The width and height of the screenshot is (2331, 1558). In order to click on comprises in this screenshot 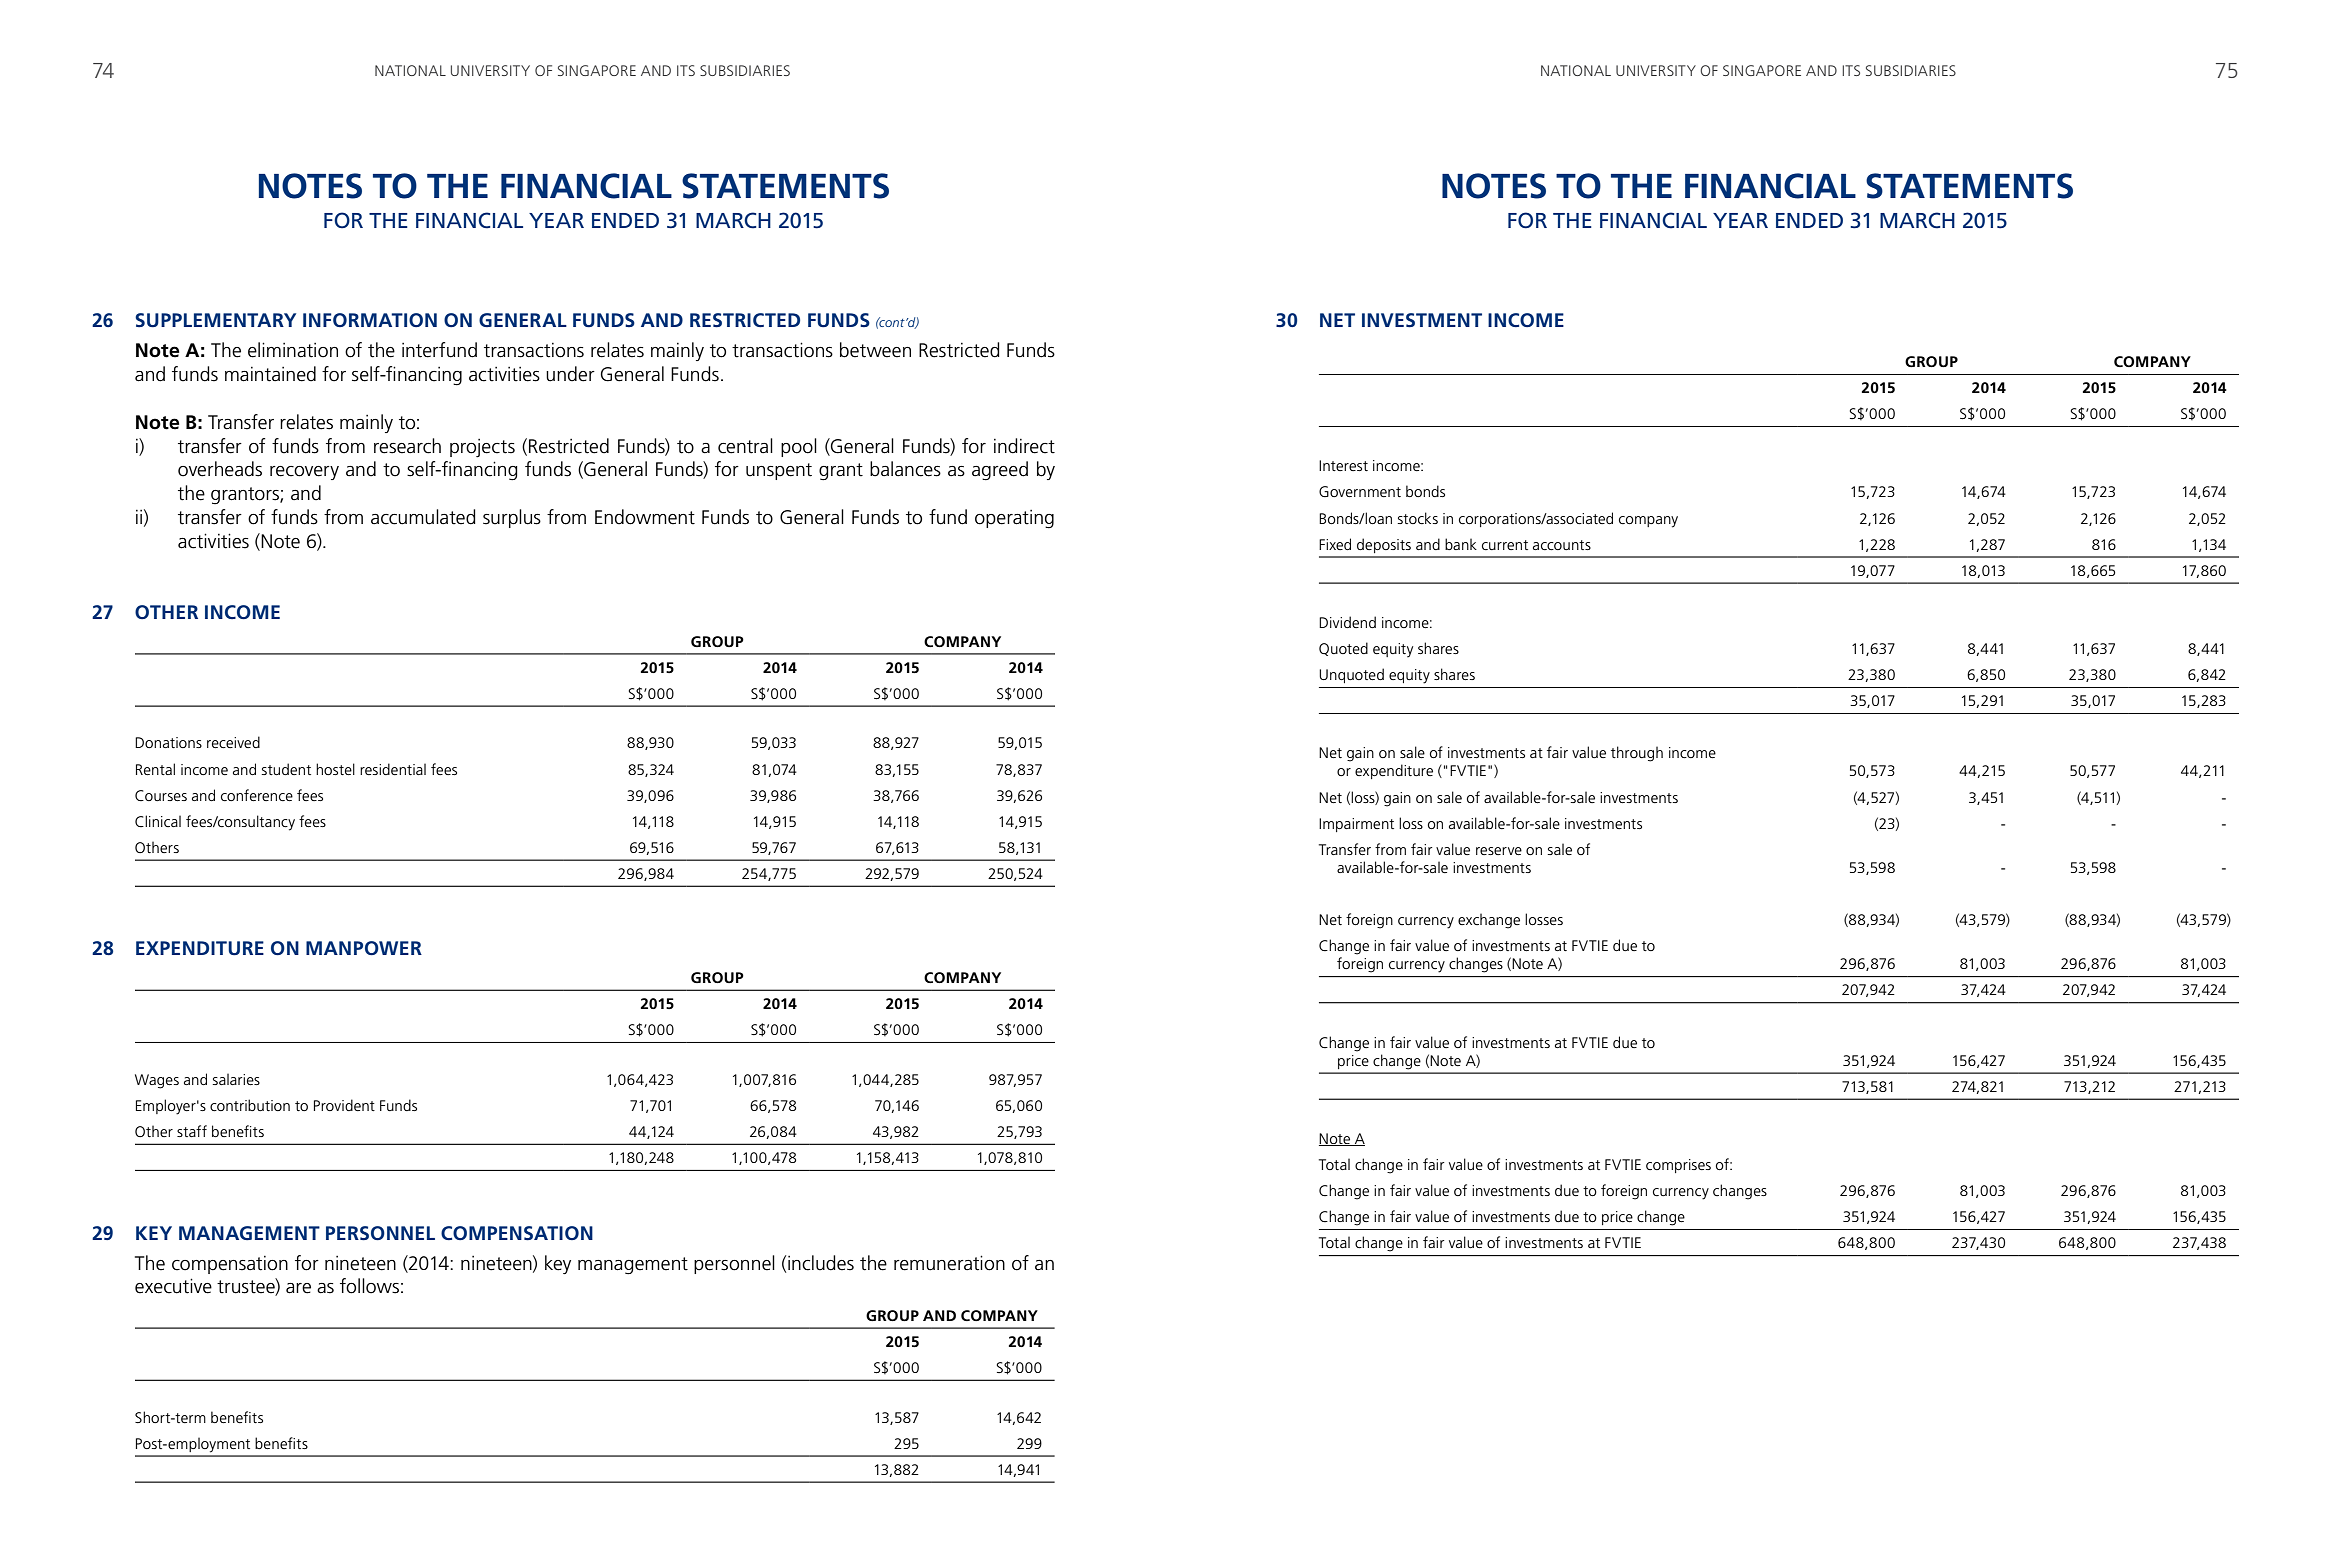, I will do `click(1678, 1166)`.
